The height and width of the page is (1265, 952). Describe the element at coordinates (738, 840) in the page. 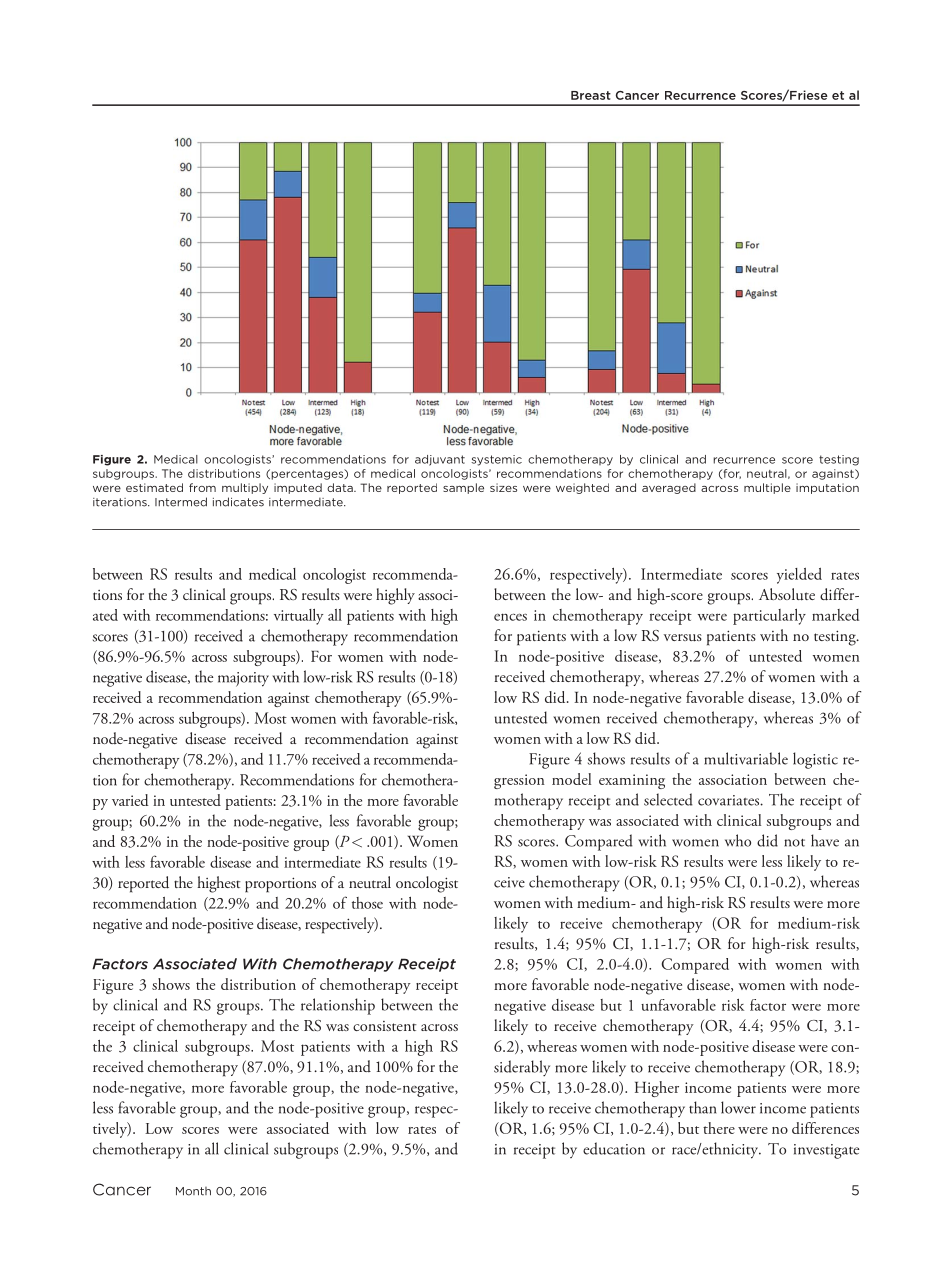

I see `who` at that location.
